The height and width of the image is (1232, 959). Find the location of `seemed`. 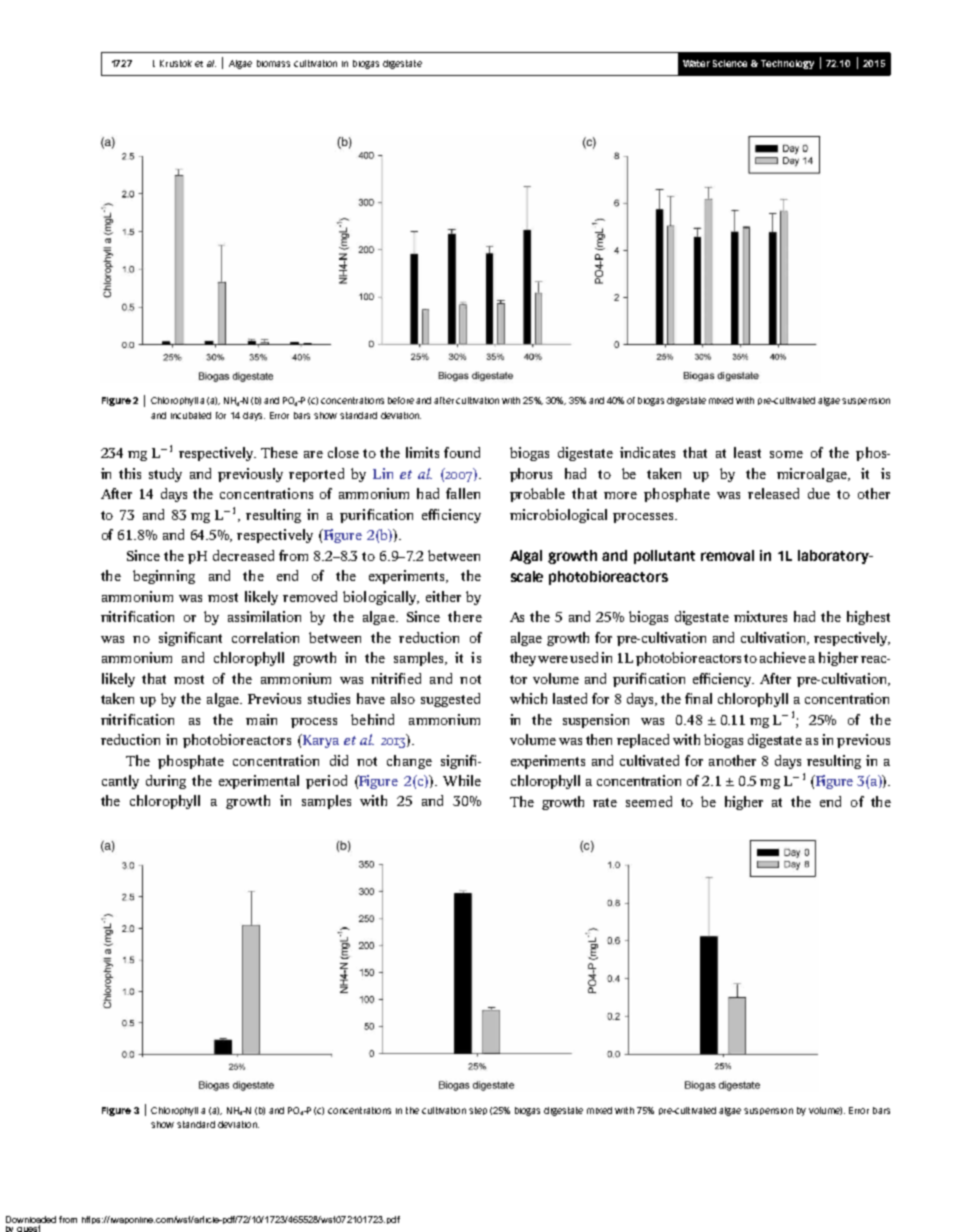

seemed is located at coordinates (649, 801).
